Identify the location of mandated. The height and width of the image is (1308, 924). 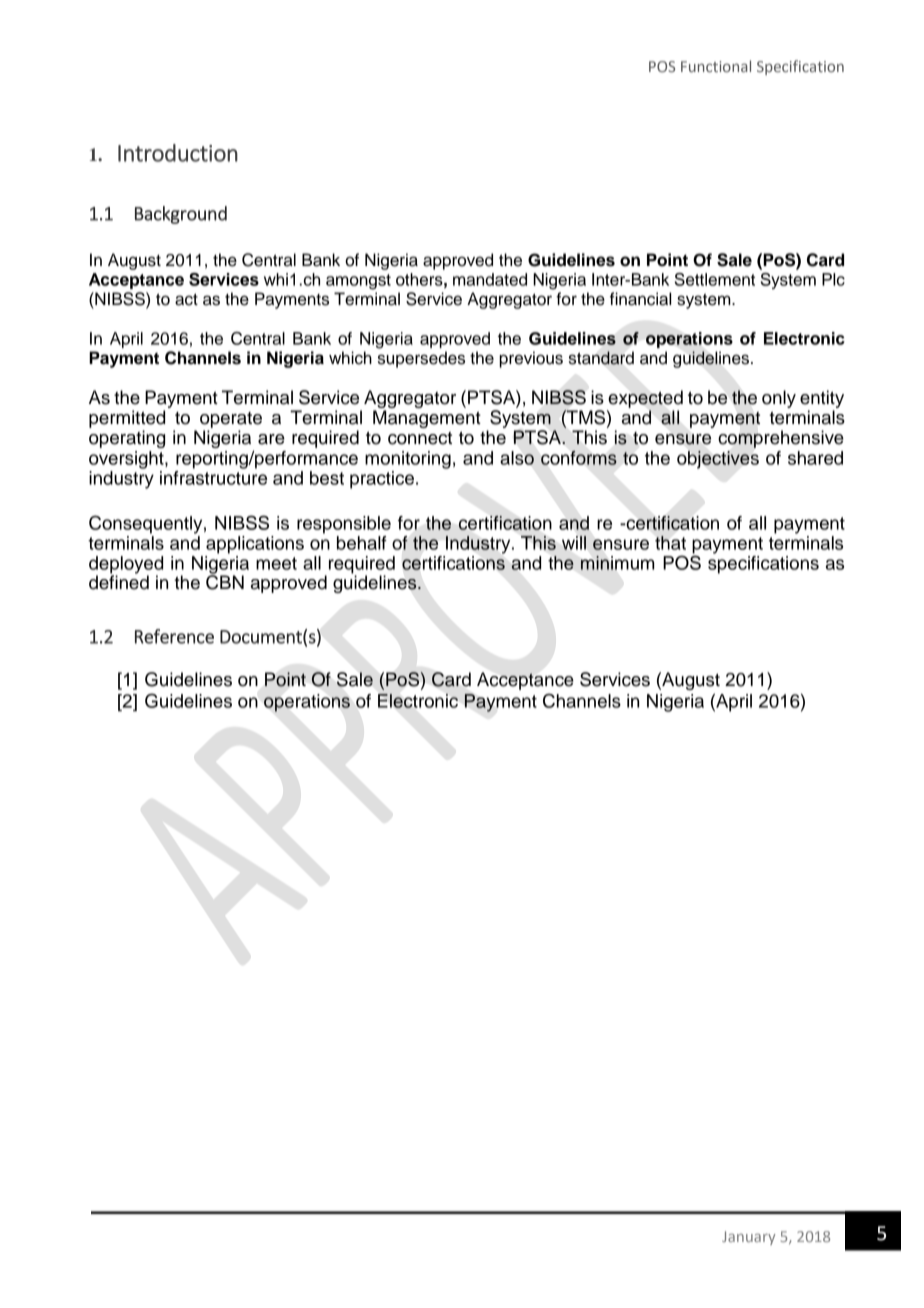
(490, 279).
